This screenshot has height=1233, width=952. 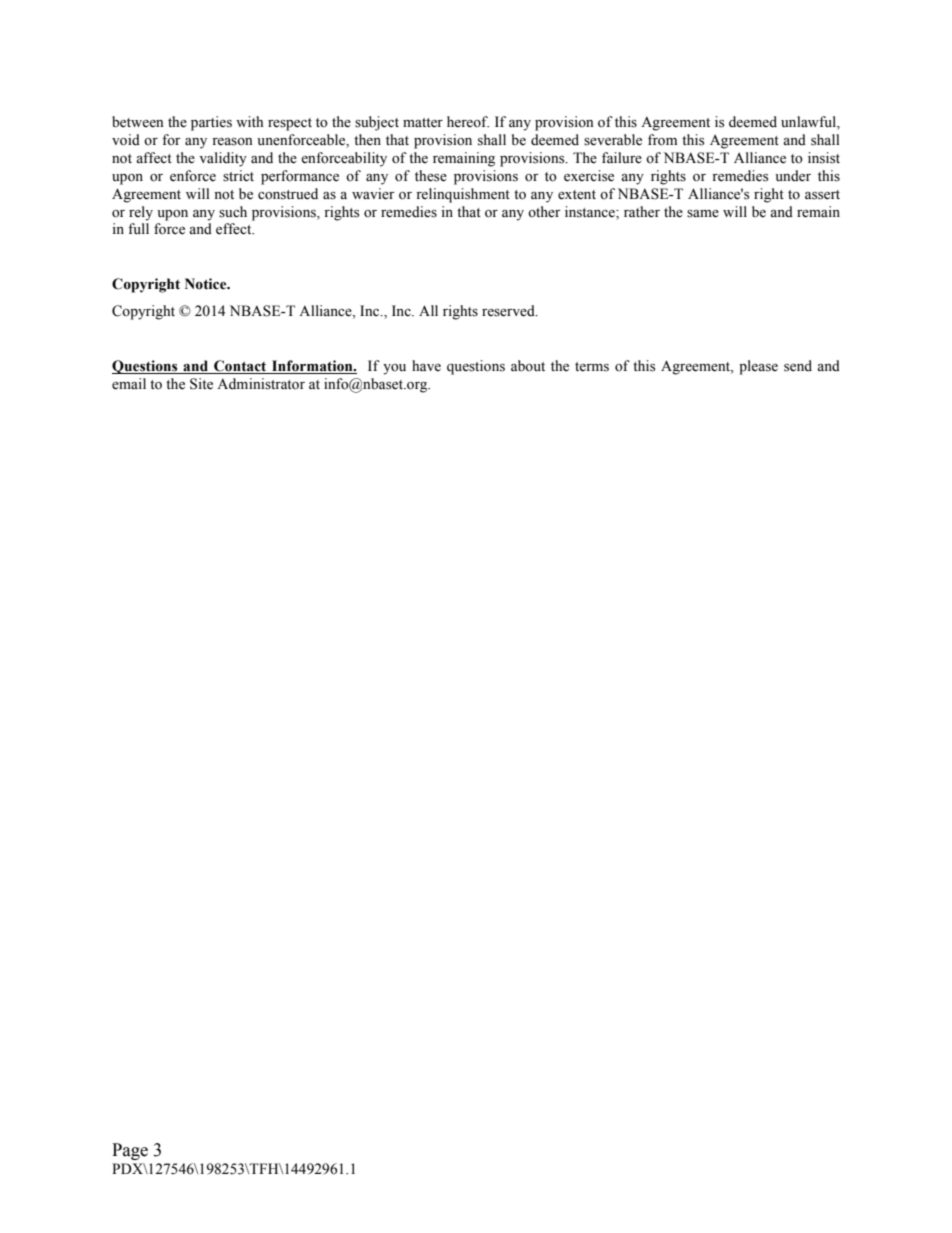 I want to click on hereof, so click(x=468, y=122).
